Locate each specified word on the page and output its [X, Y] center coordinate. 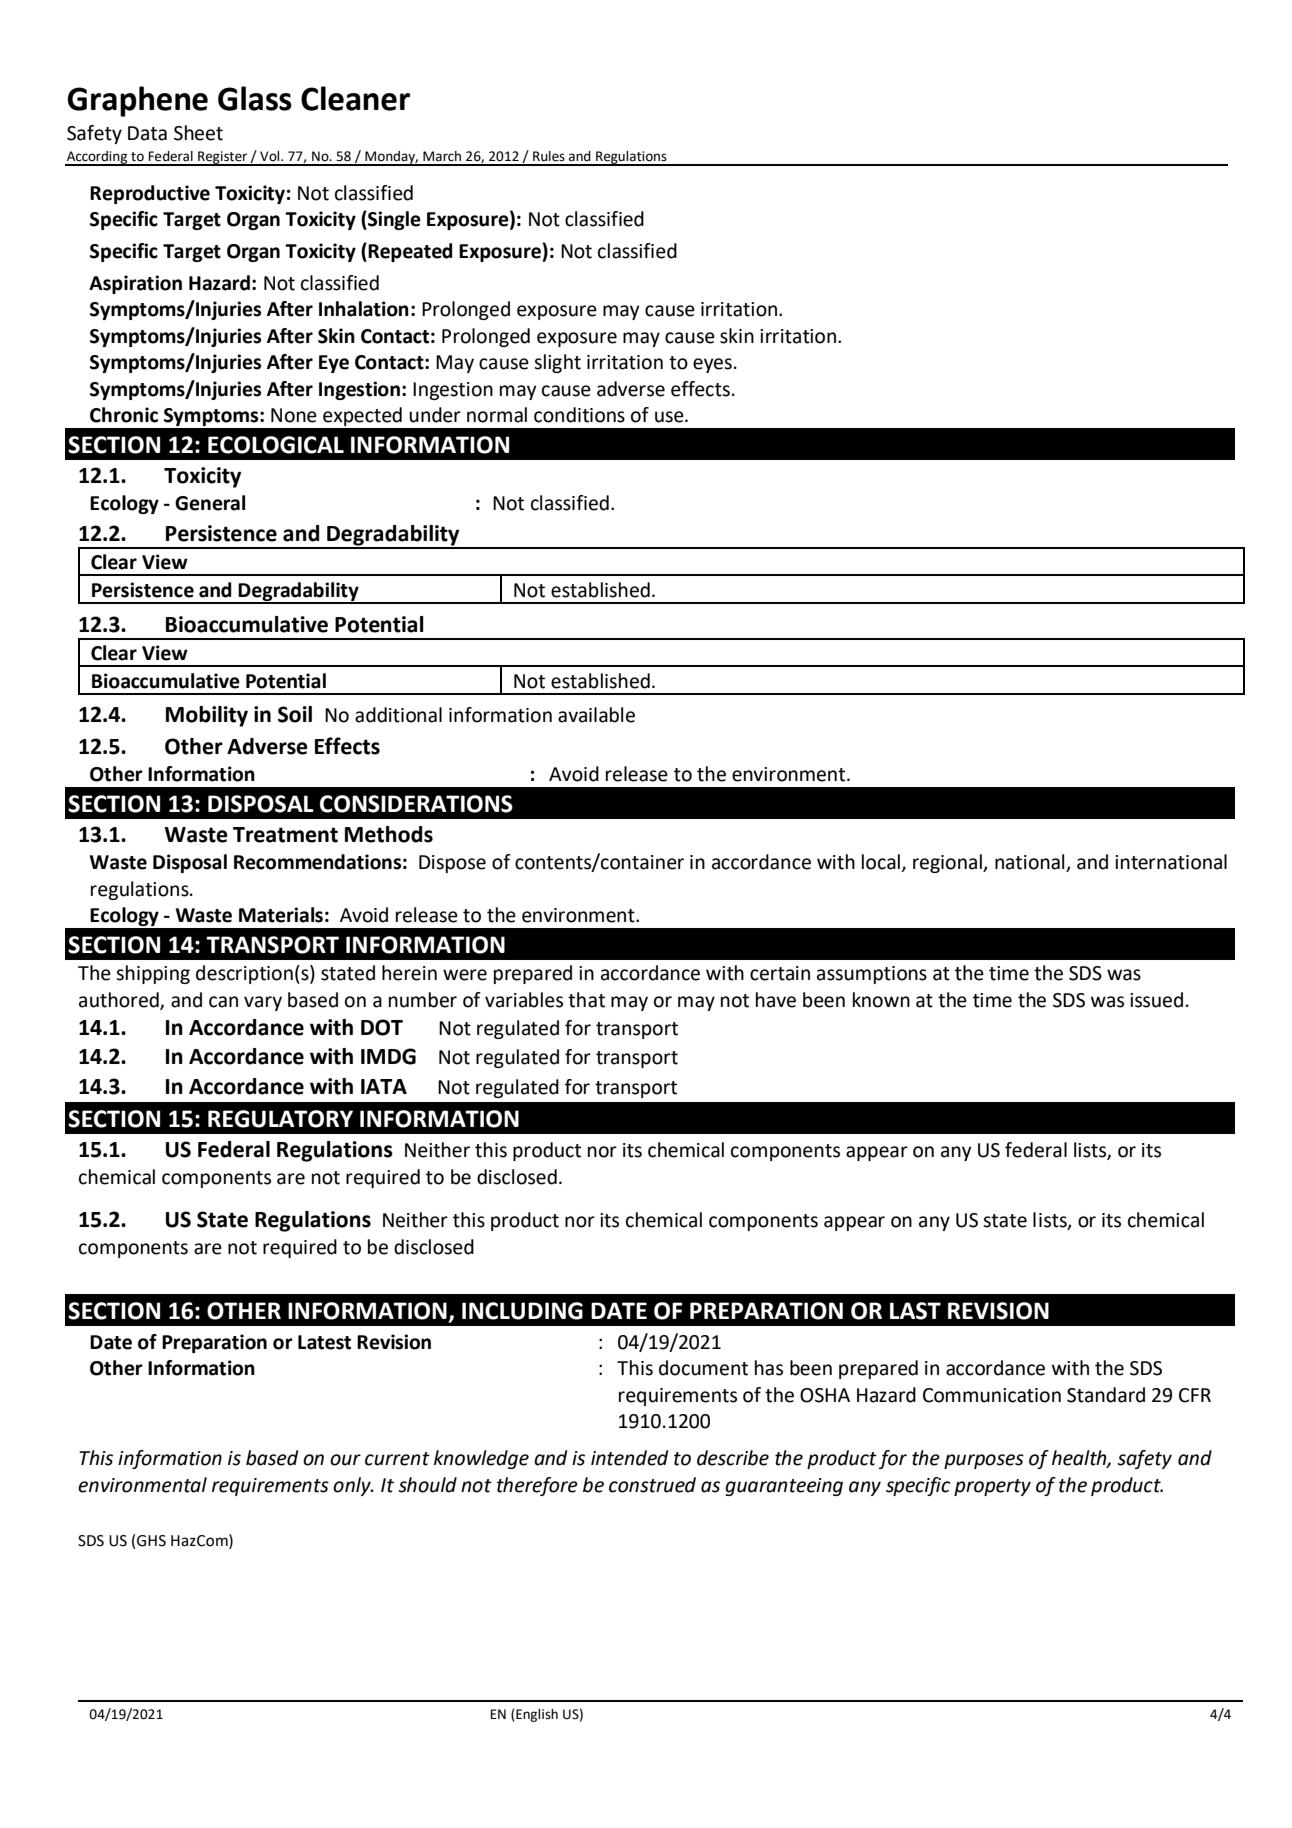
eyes [712, 365]
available [596, 715]
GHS [151, 1541]
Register [223, 158]
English [536, 1715]
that [586, 1000]
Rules [549, 156]
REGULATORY [280, 1119]
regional [948, 863]
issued [1156, 1000]
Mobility [207, 716]
